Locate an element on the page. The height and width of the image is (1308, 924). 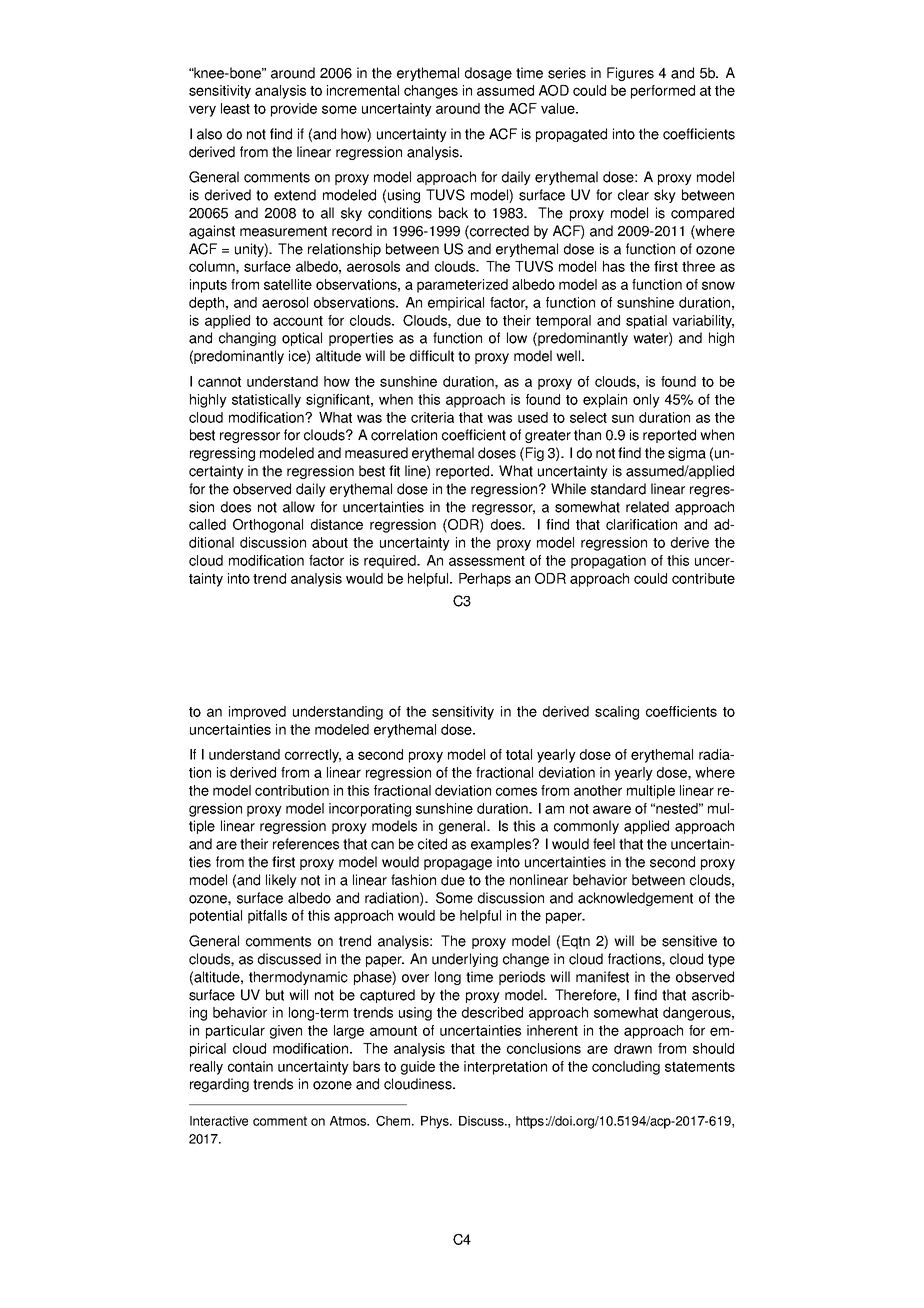
feel is located at coordinates (604, 844).
